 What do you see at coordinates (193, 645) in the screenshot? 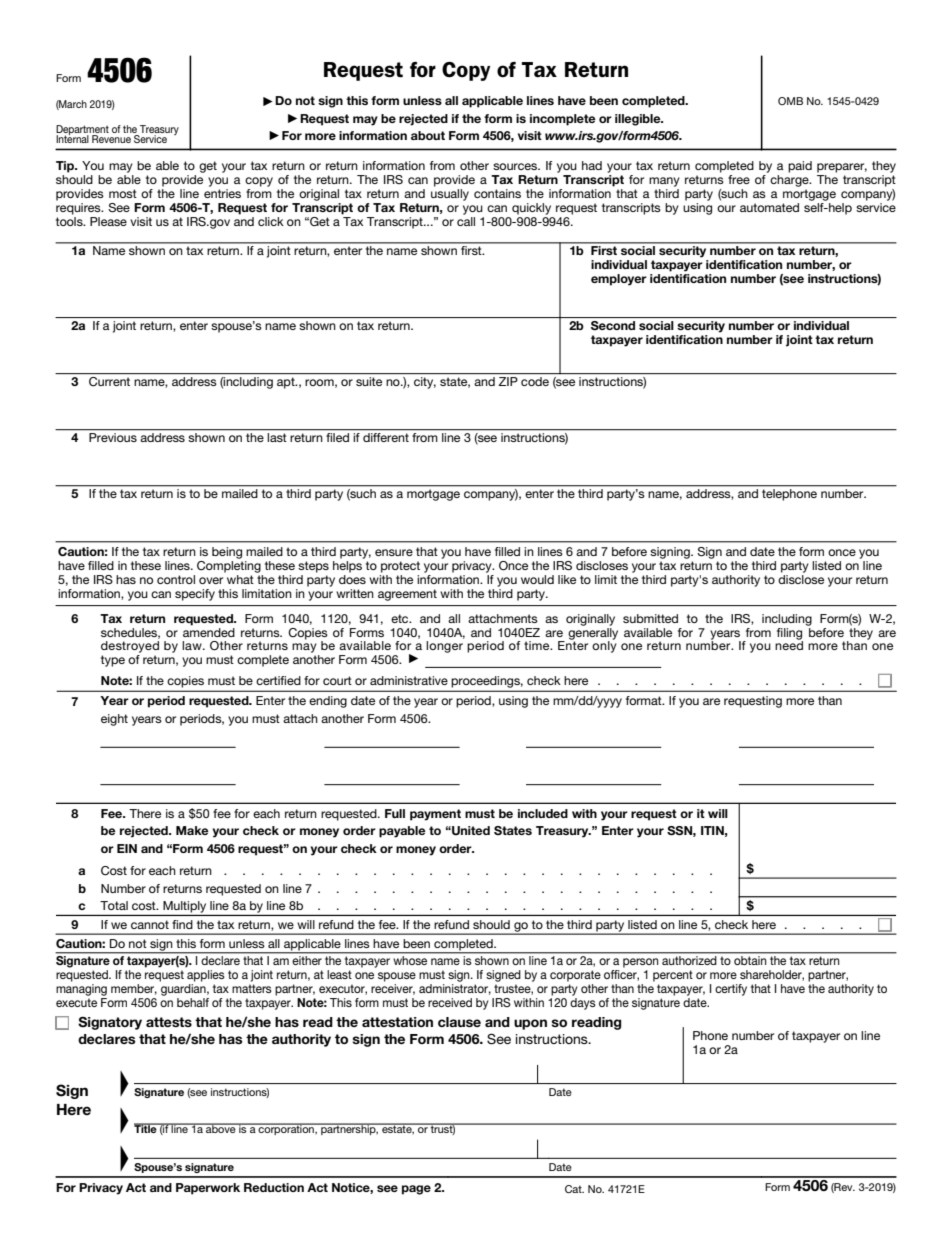
I see `law` at bounding box center [193, 645].
